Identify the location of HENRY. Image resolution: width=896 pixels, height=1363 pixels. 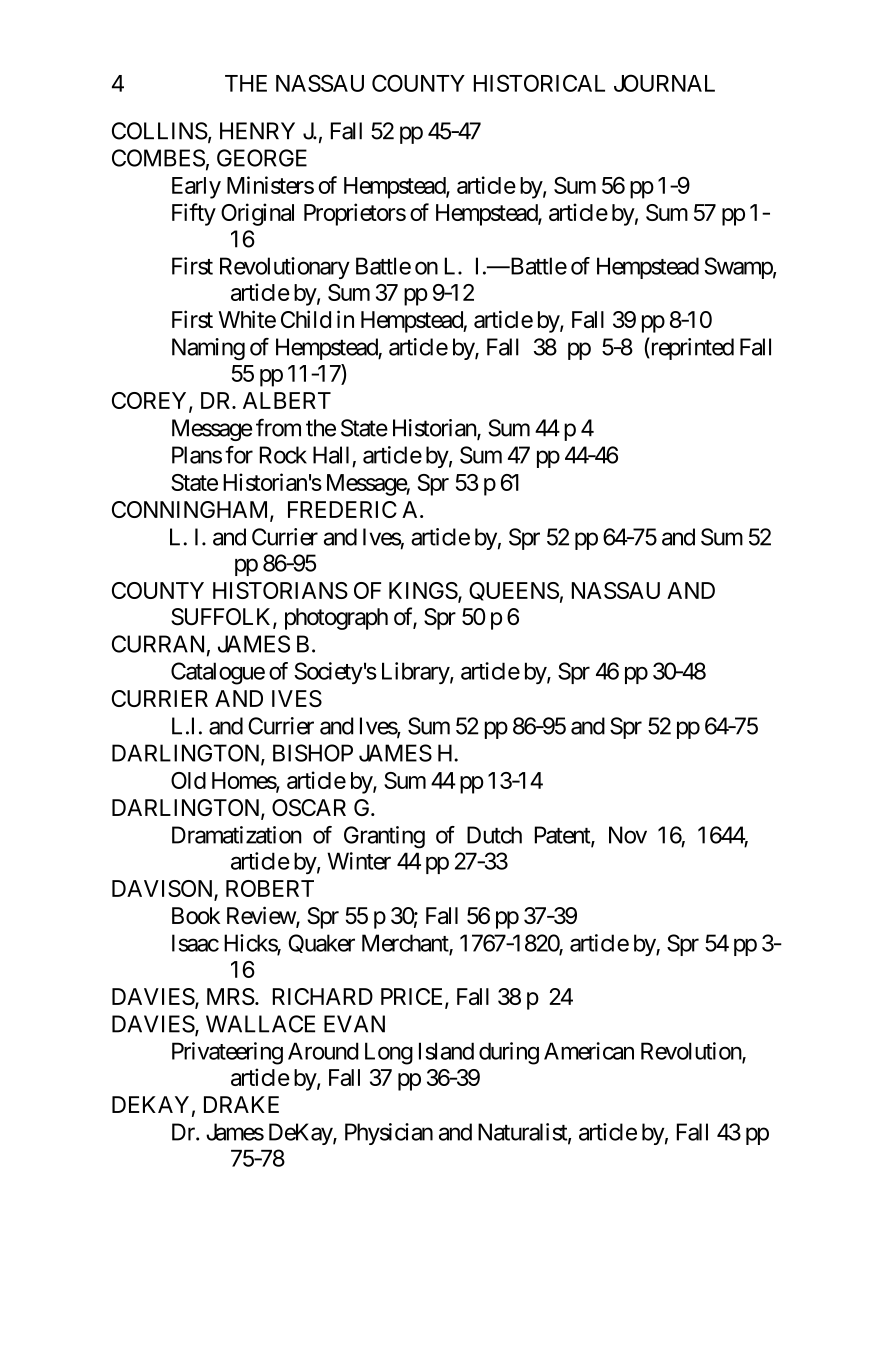
(257, 130).
